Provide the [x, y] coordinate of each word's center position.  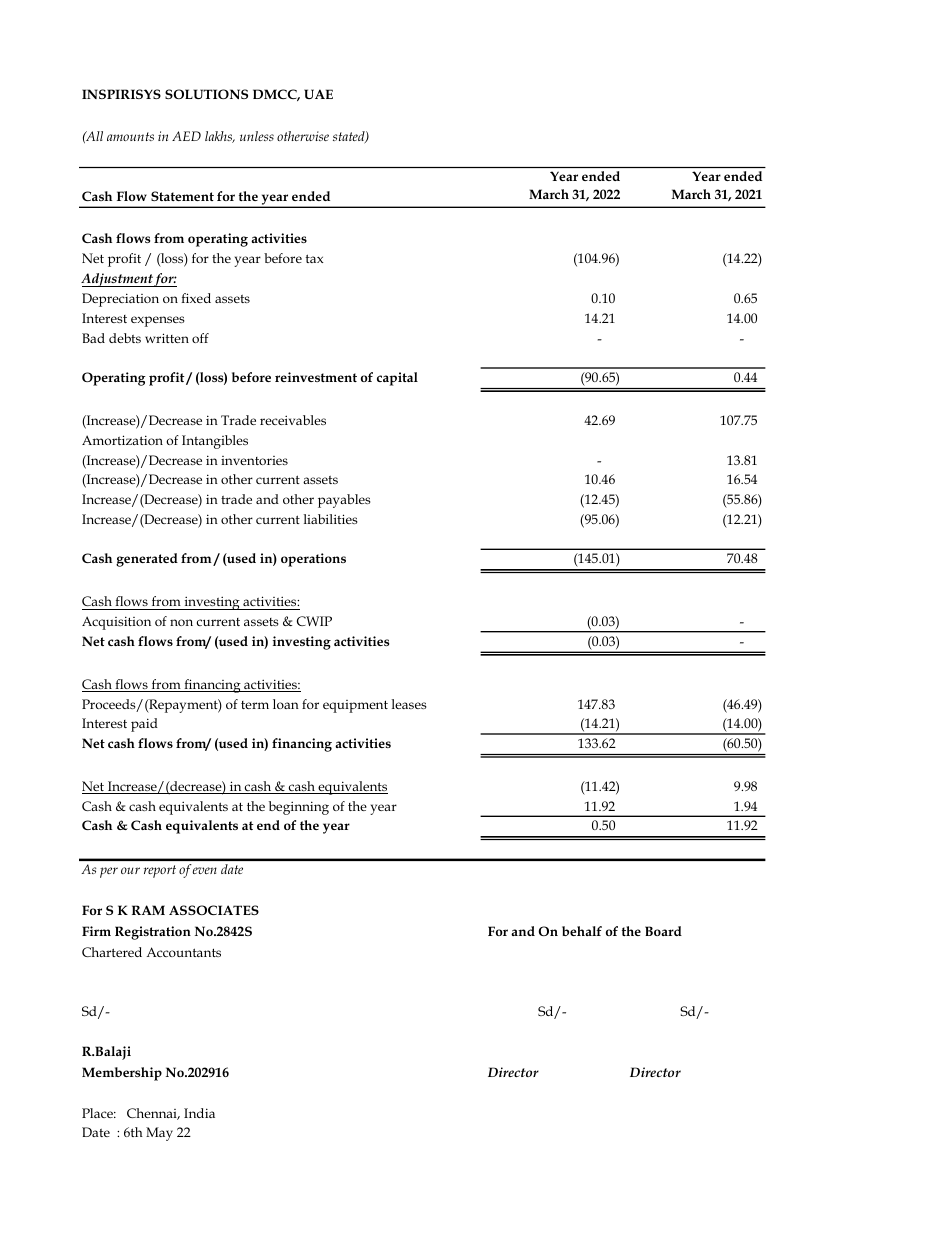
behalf [582, 931]
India [199, 1113]
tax [315, 258]
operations [313, 560]
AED [186, 136]
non [181, 622]
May [159, 1134]
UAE [318, 94]
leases [409, 704]
